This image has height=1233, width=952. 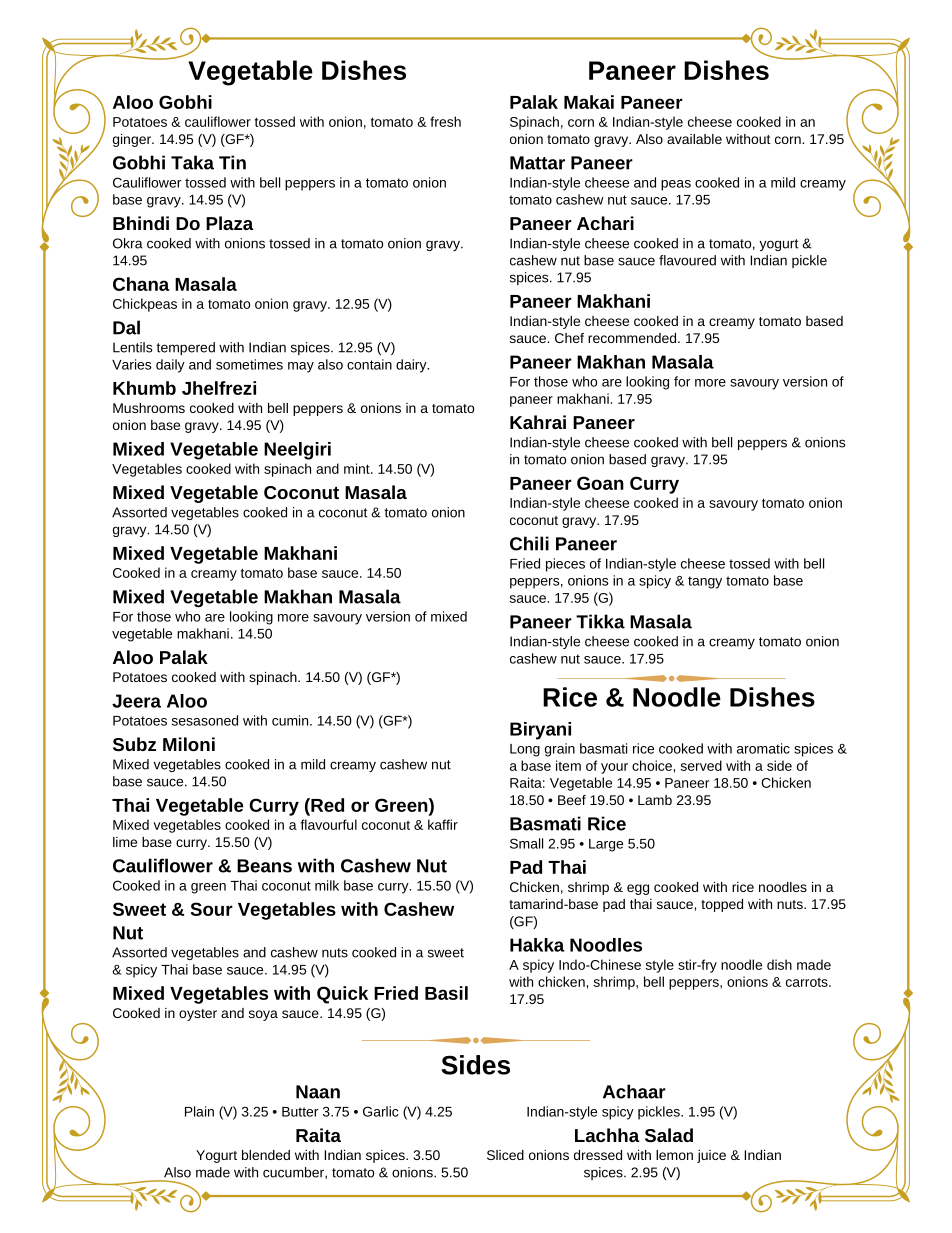 I want to click on Sliced, so click(x=505, y=1155).
